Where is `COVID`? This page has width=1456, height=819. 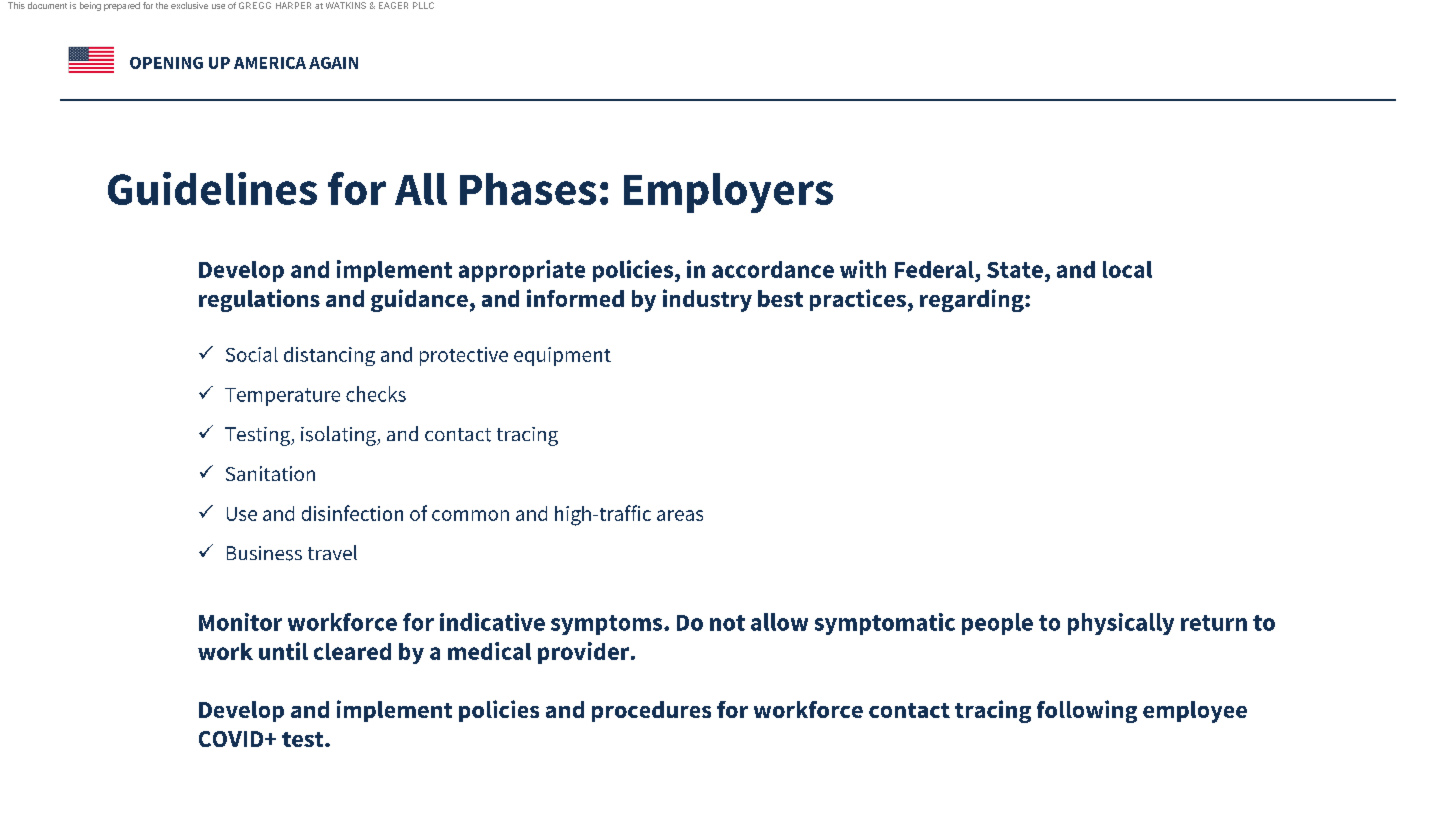 COVID is located at coordinates (232, 739).
